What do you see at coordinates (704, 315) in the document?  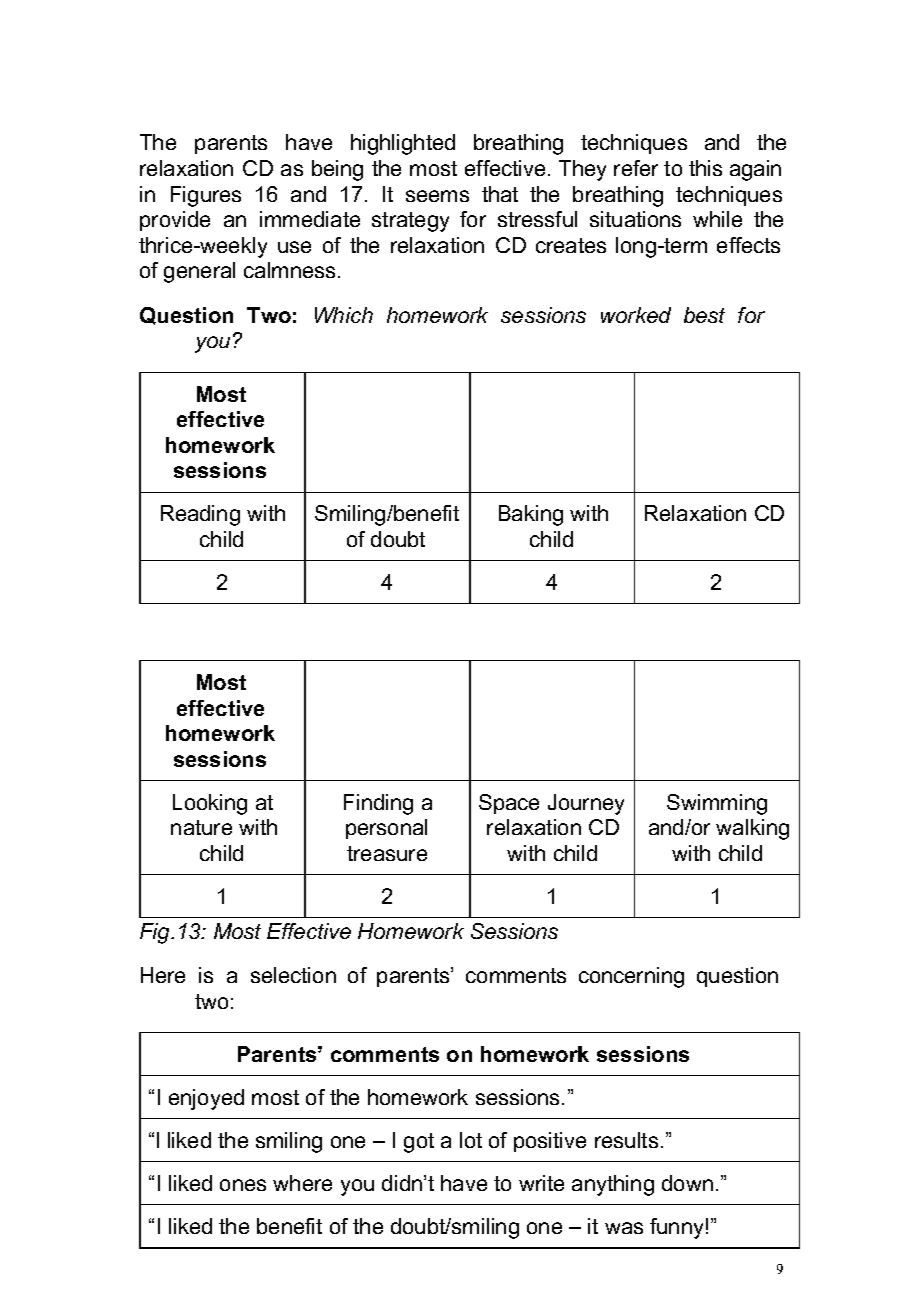 I see `best` at bounding box center [704, 315].
